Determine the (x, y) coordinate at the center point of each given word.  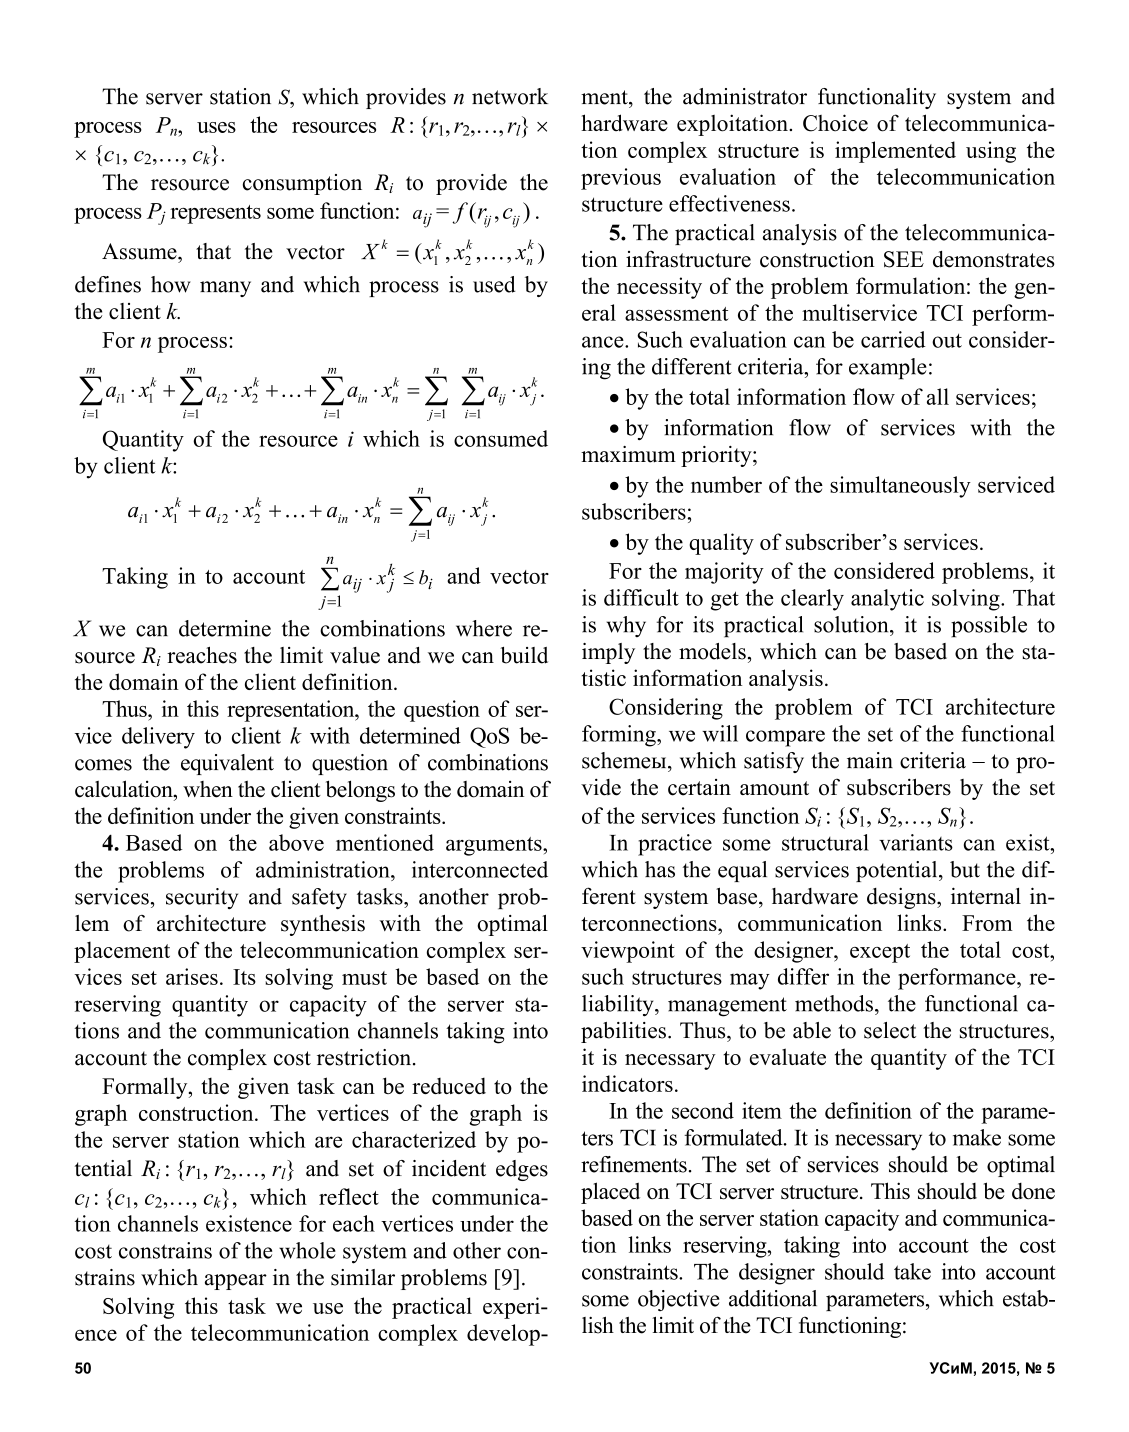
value (355, 655)
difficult (641, 597)
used (494, 284)
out (947, 341)
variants (916, 842)
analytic (887, 600)
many (225, 289)
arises (192, 976)
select (890, 1030)
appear (236, 1282)
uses (216, 127)
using (991, 152)
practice (675, 845)
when (208, 789)
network (510, 96)
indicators (627, 1083)
